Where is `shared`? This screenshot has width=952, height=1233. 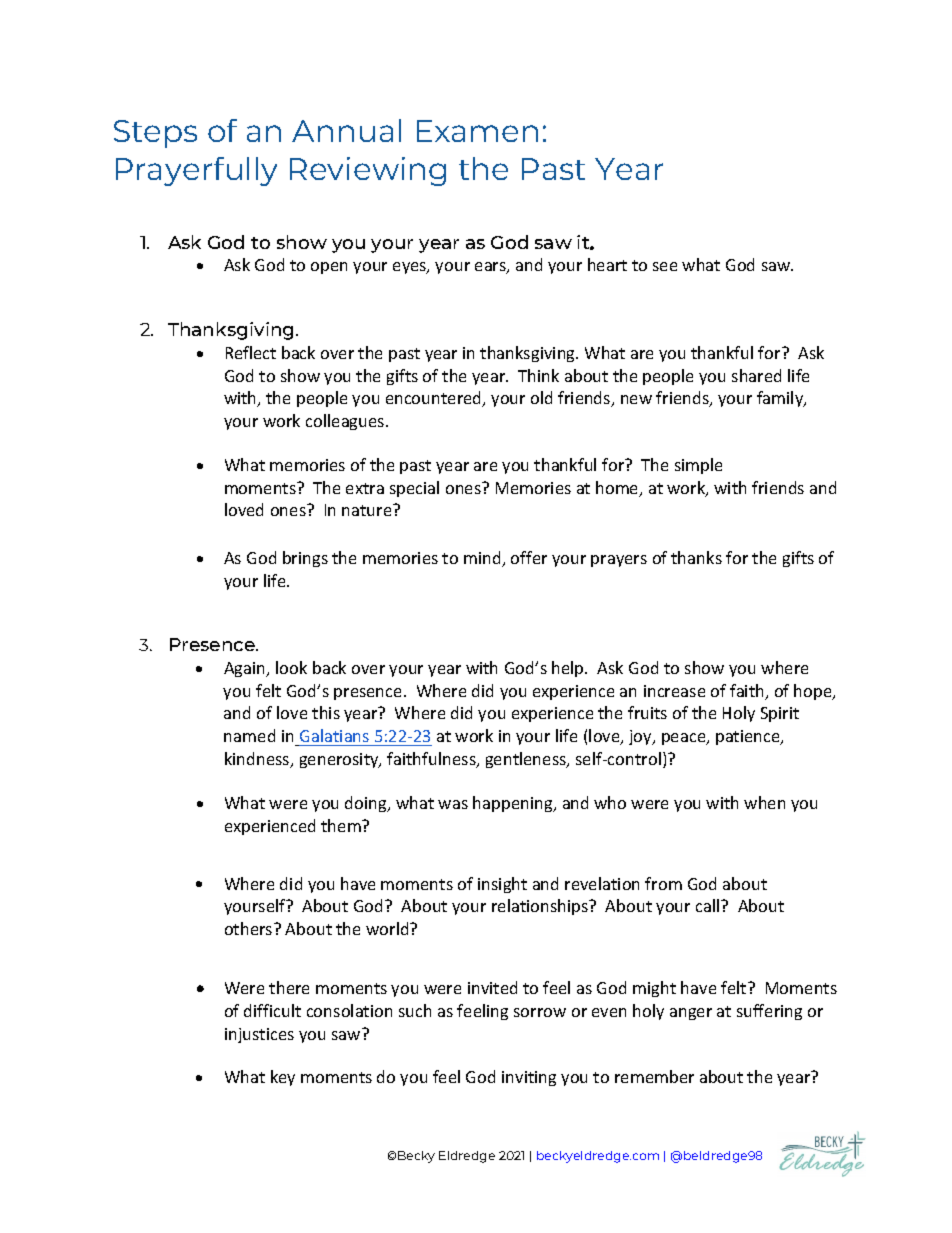
shared is located at coordinates (756, 375).
